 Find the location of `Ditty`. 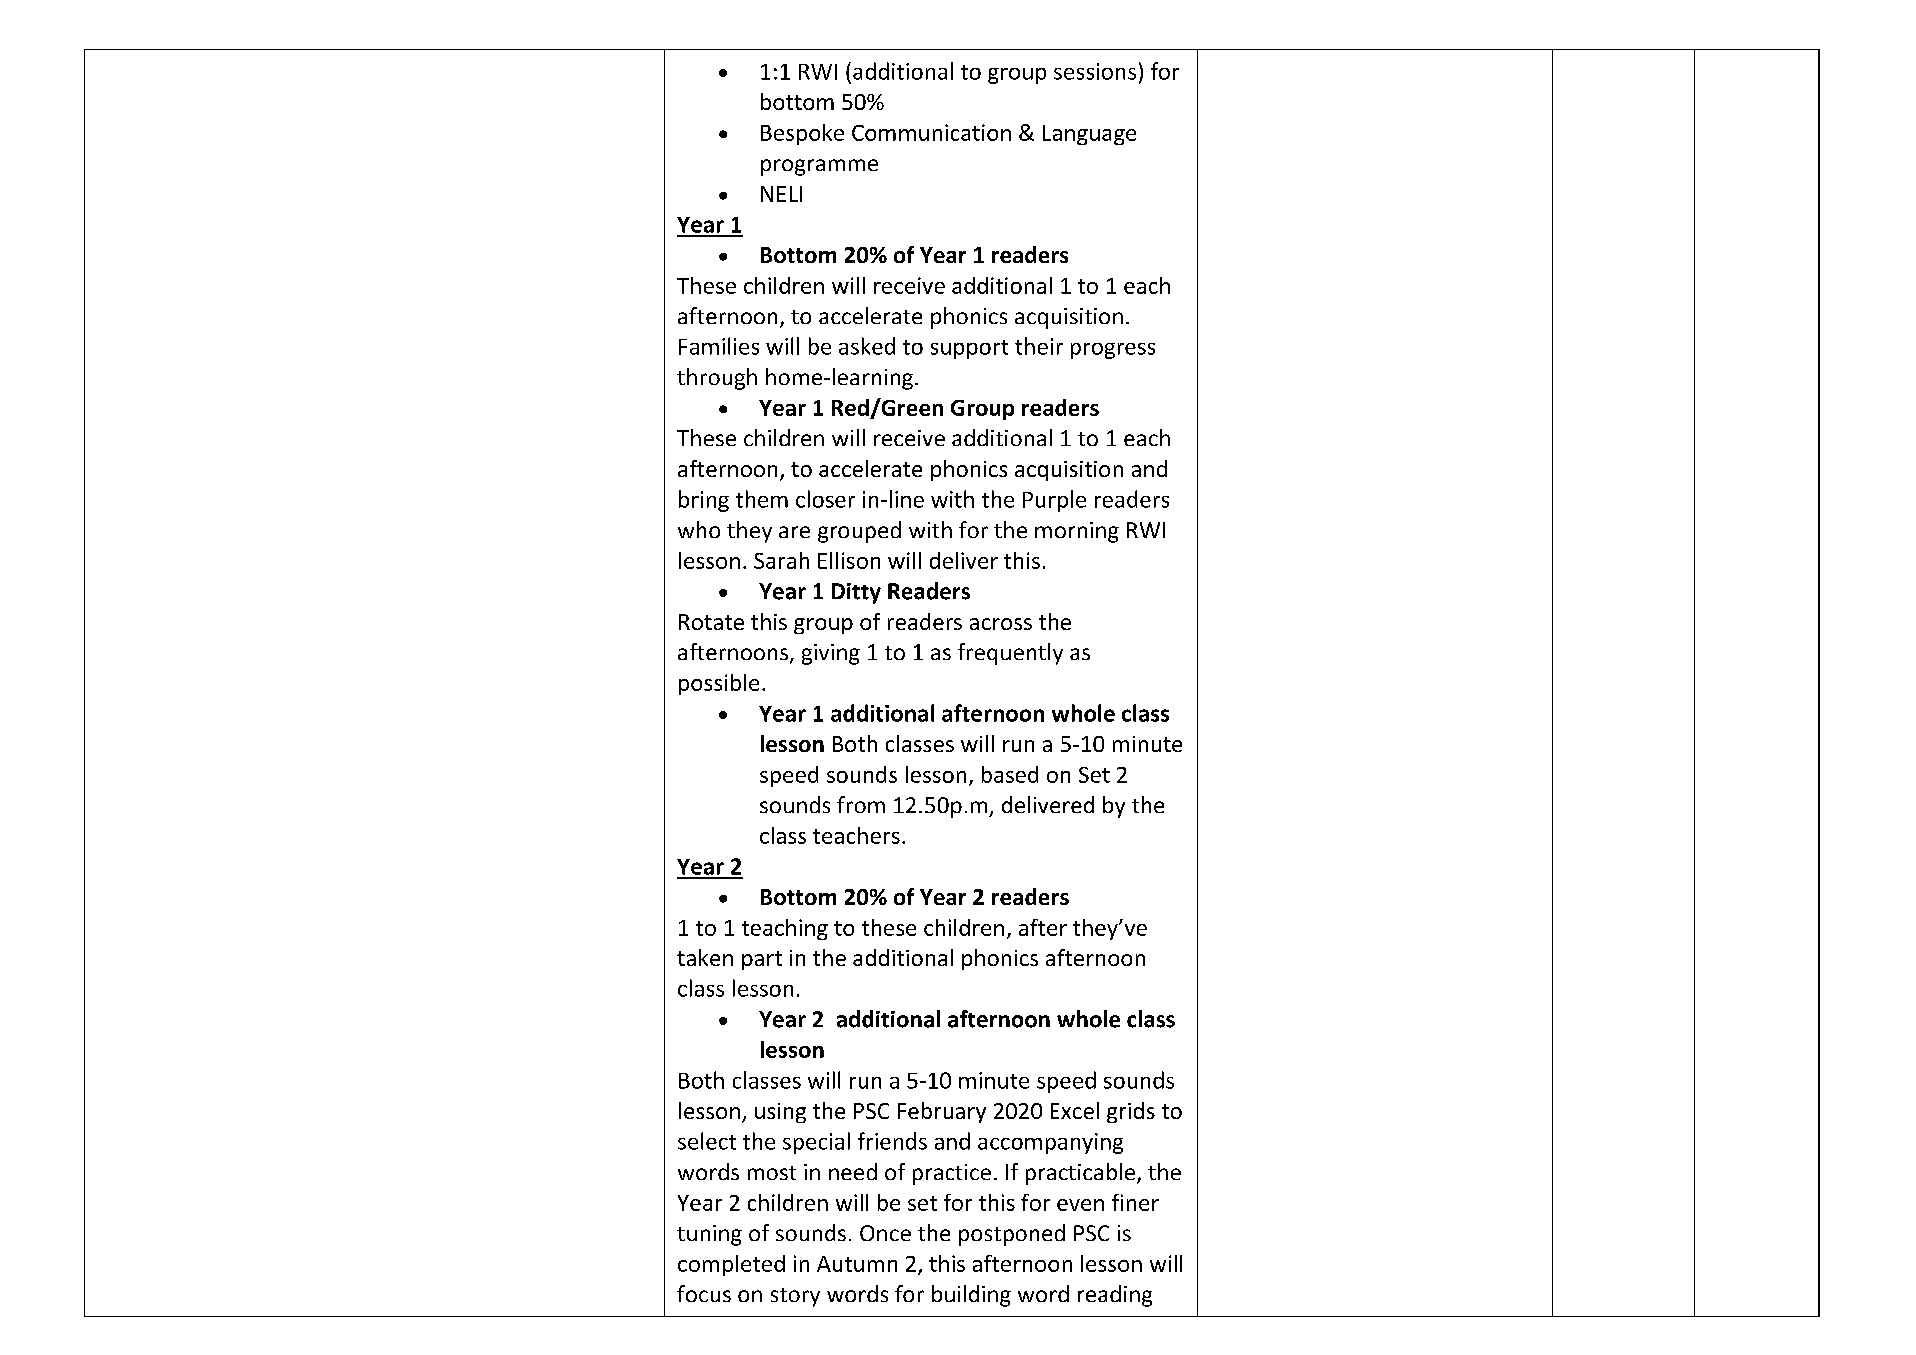

Ditty is located at coordinates (856, 593).
